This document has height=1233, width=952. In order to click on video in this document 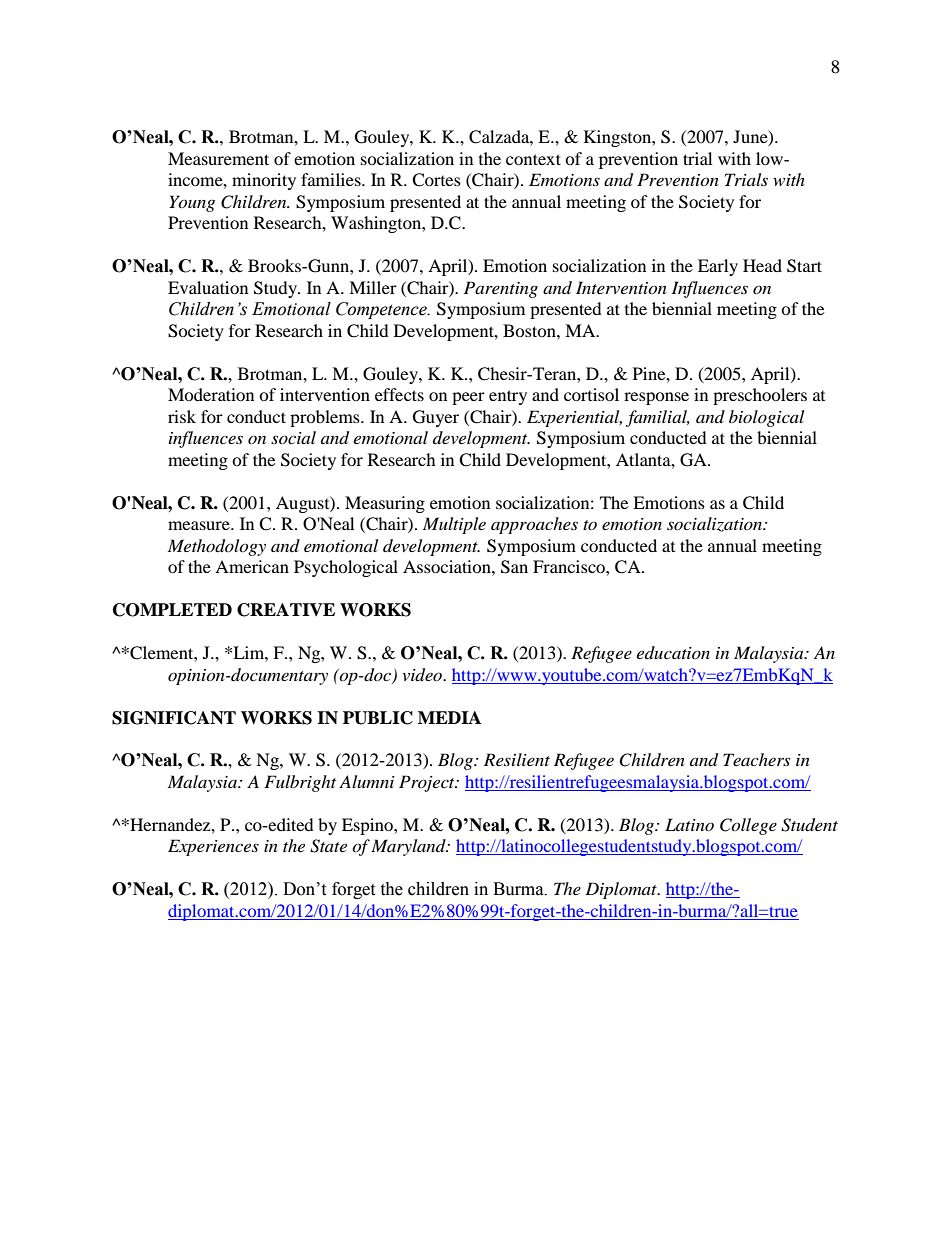, I will do `click(423, 675)`.
